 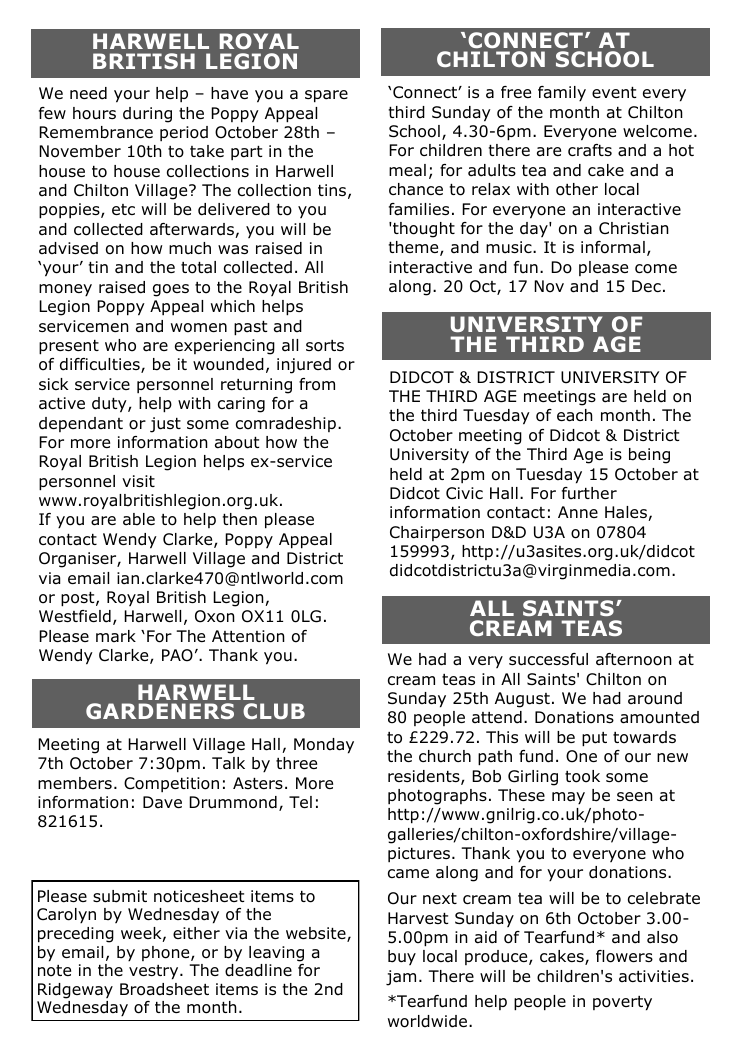 What do you see at coordinates (160, 711) in the image?
I see `GARDENERS` at bounding box center [160, 711].
